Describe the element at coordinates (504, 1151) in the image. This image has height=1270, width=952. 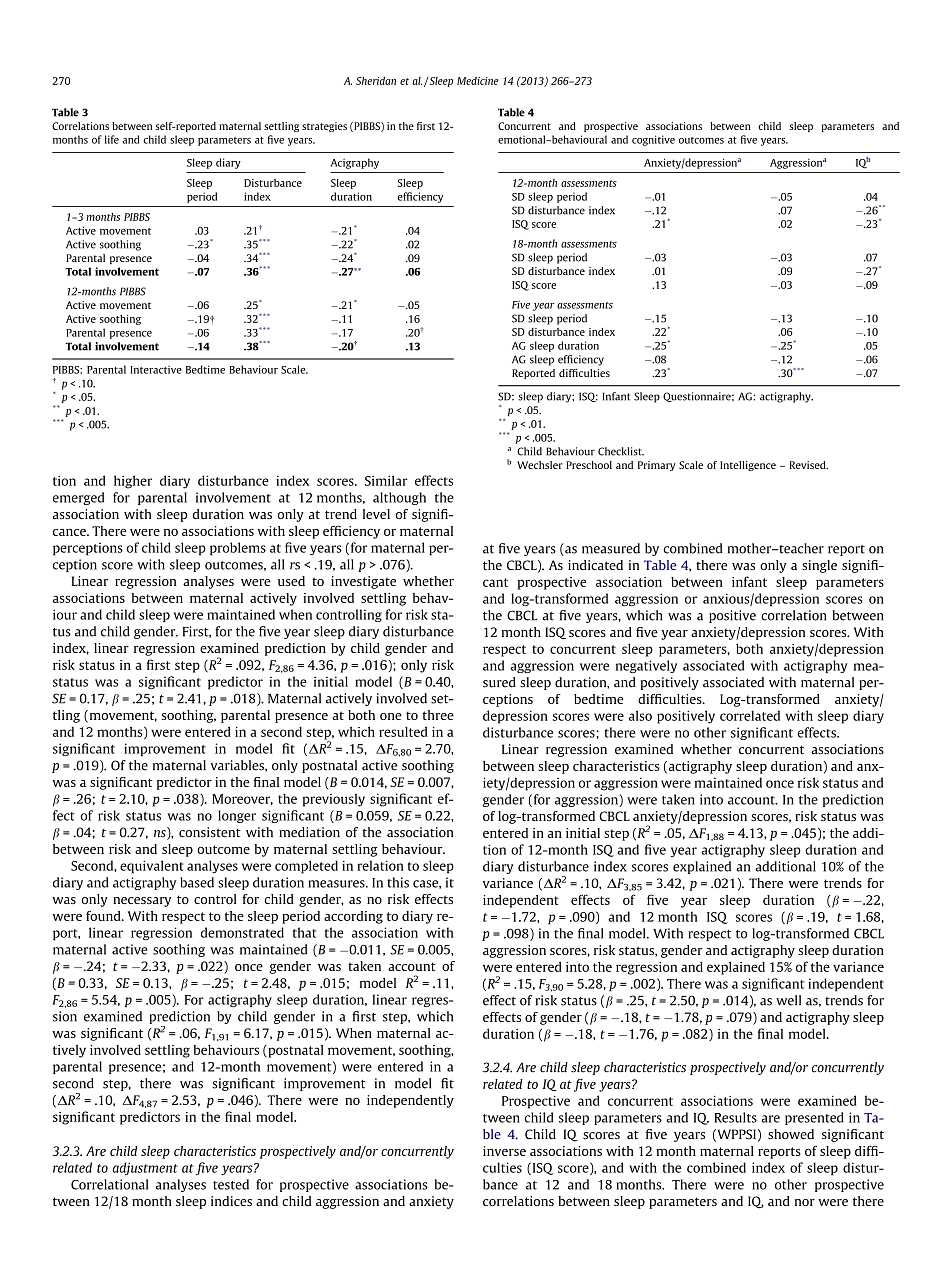
I see `inverse` at that location.
